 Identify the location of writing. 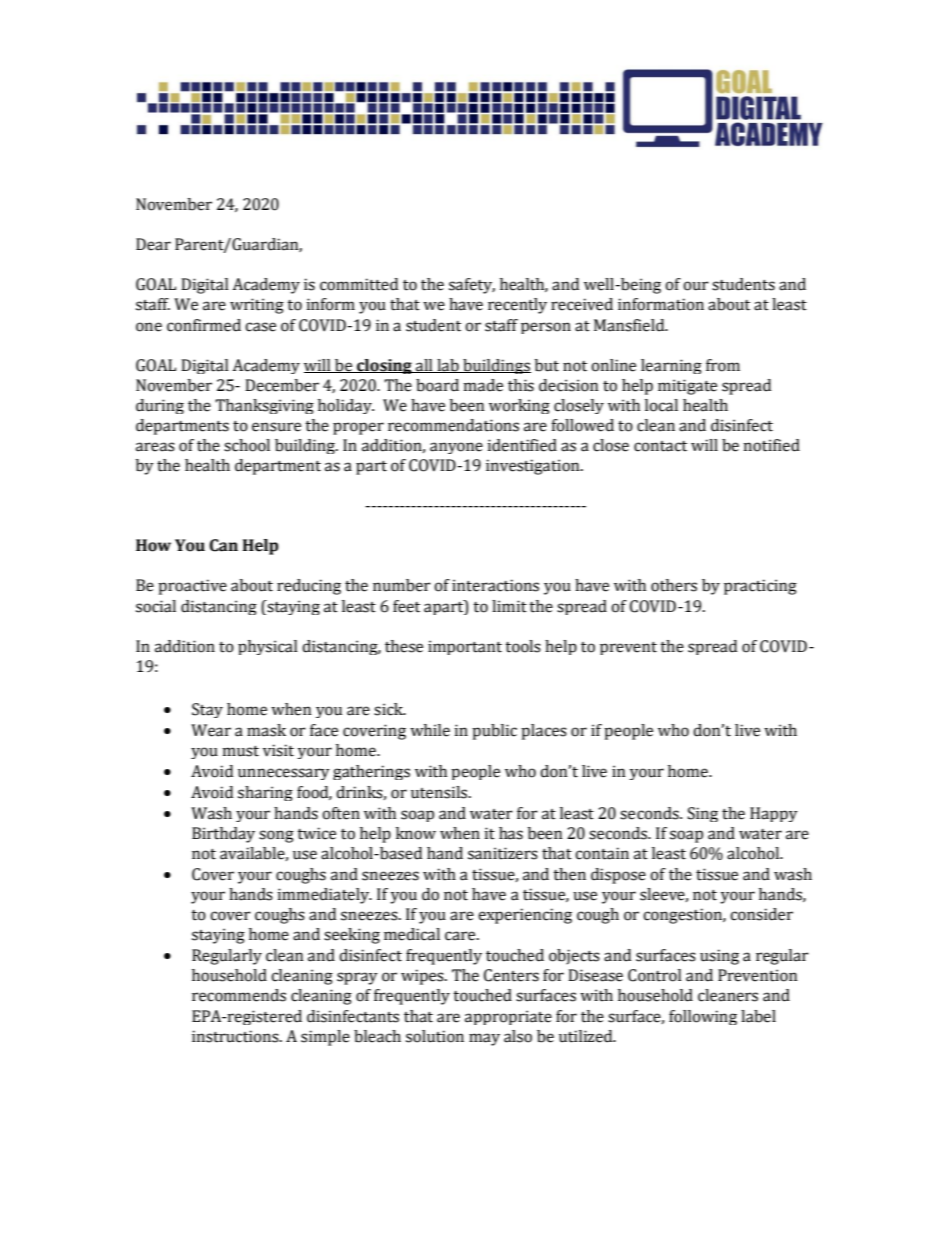
(257, 306).
